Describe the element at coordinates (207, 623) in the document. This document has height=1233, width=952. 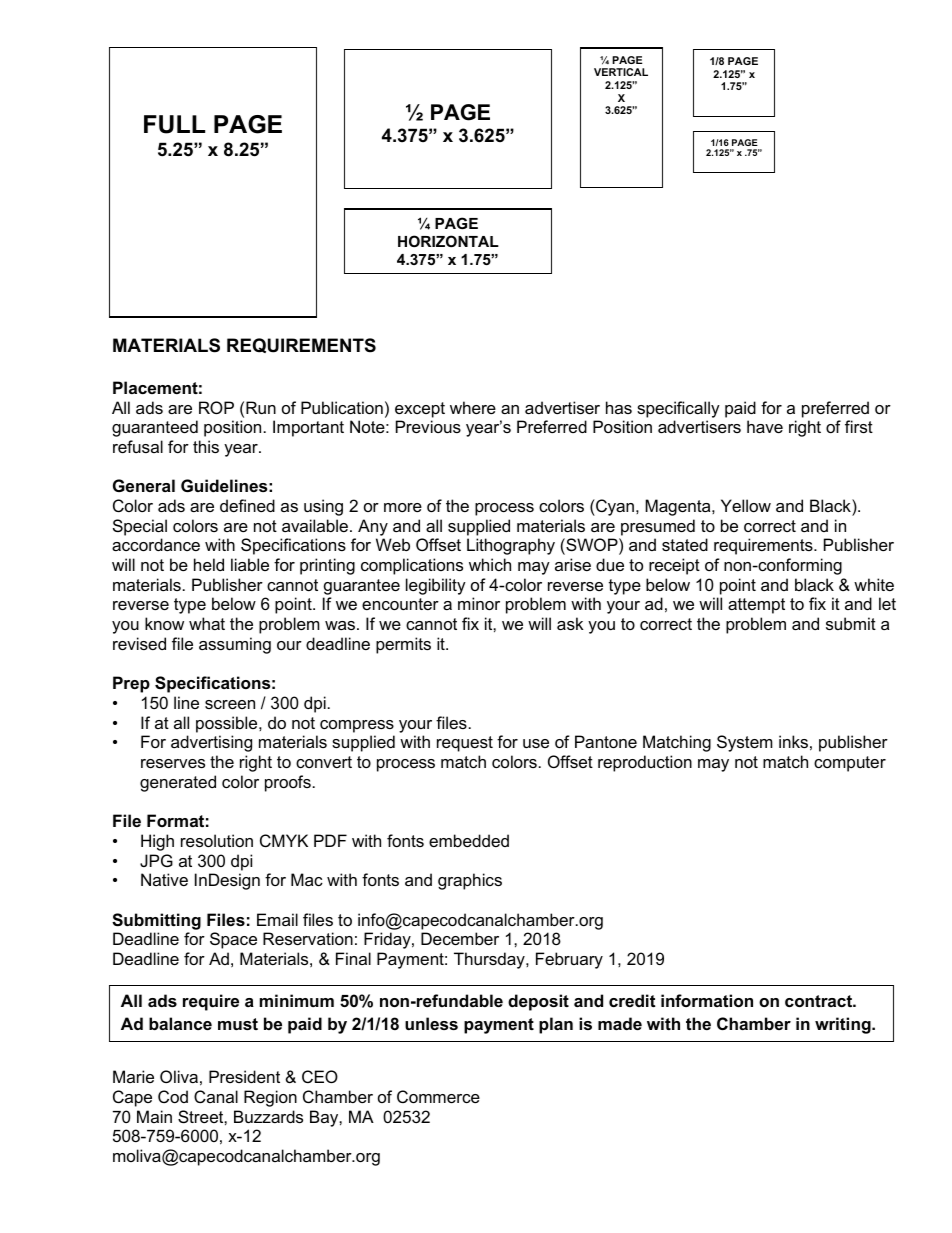
I see `what` at that location.
